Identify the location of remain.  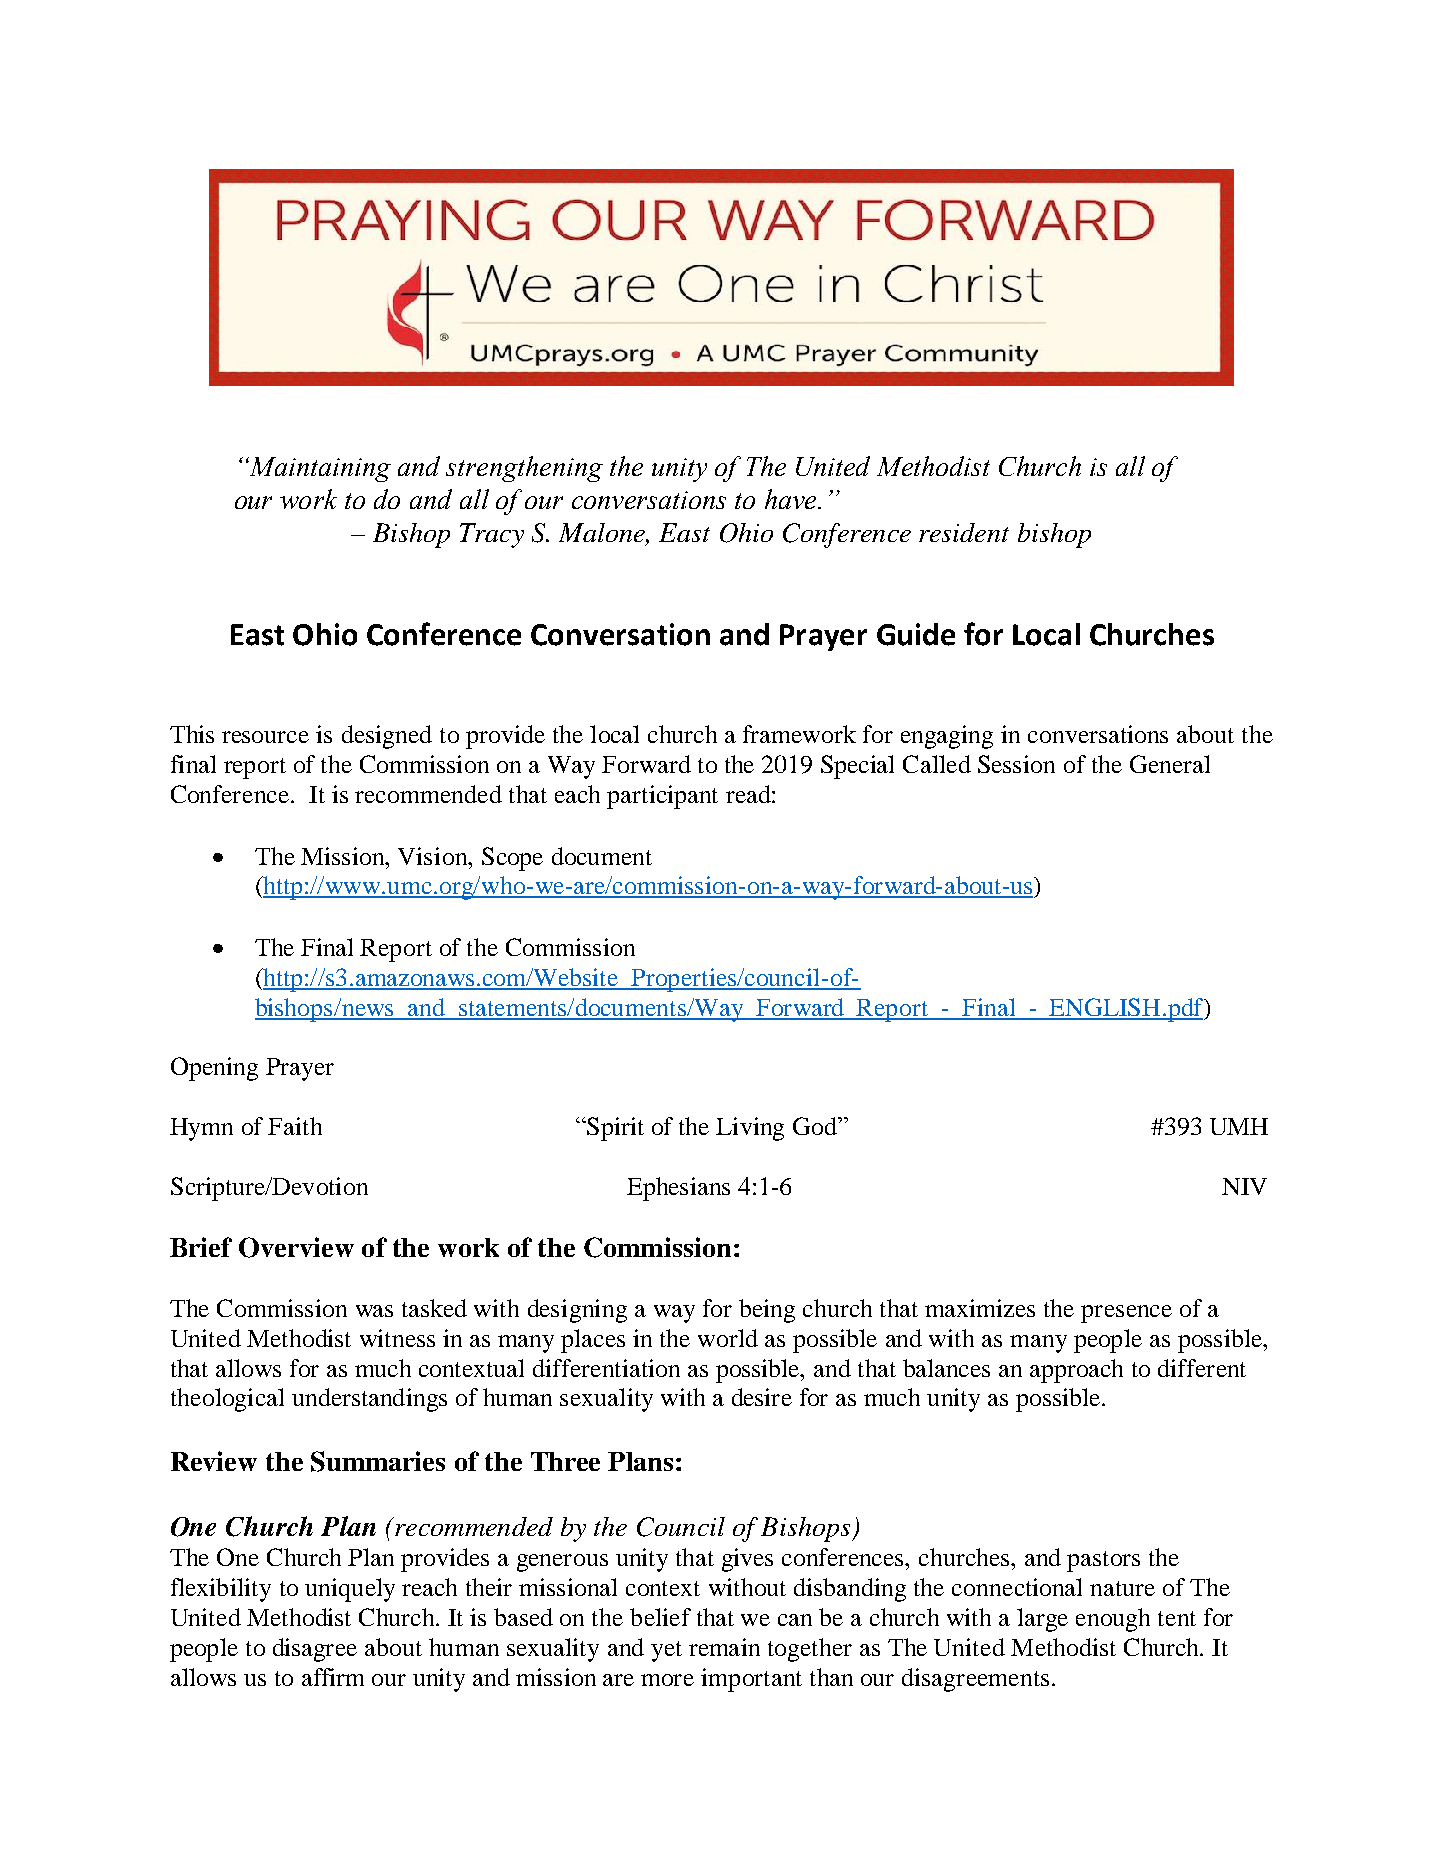
(724, 1647).
